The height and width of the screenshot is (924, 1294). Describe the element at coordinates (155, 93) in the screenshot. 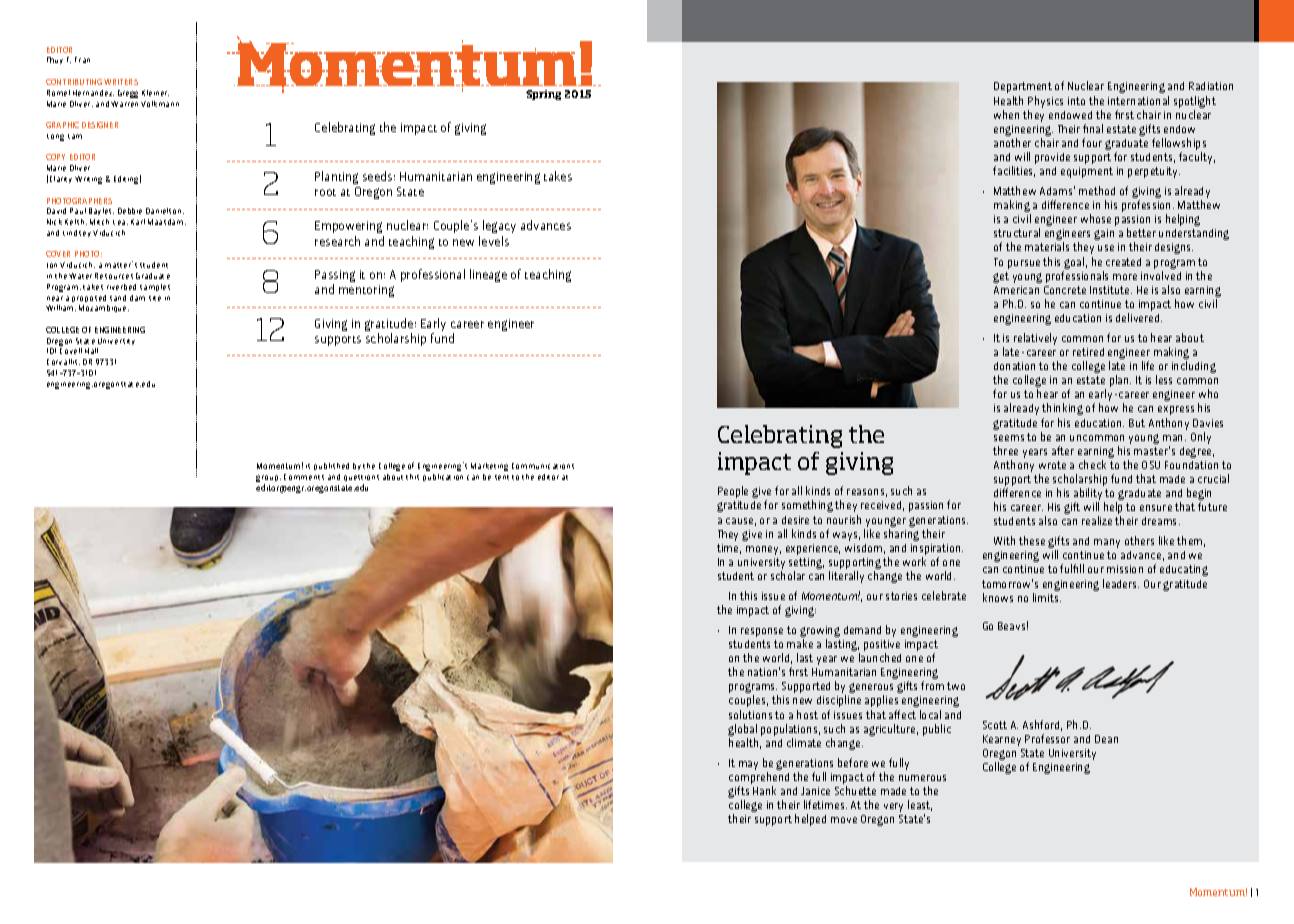

I see `Kleiner` at that location.
